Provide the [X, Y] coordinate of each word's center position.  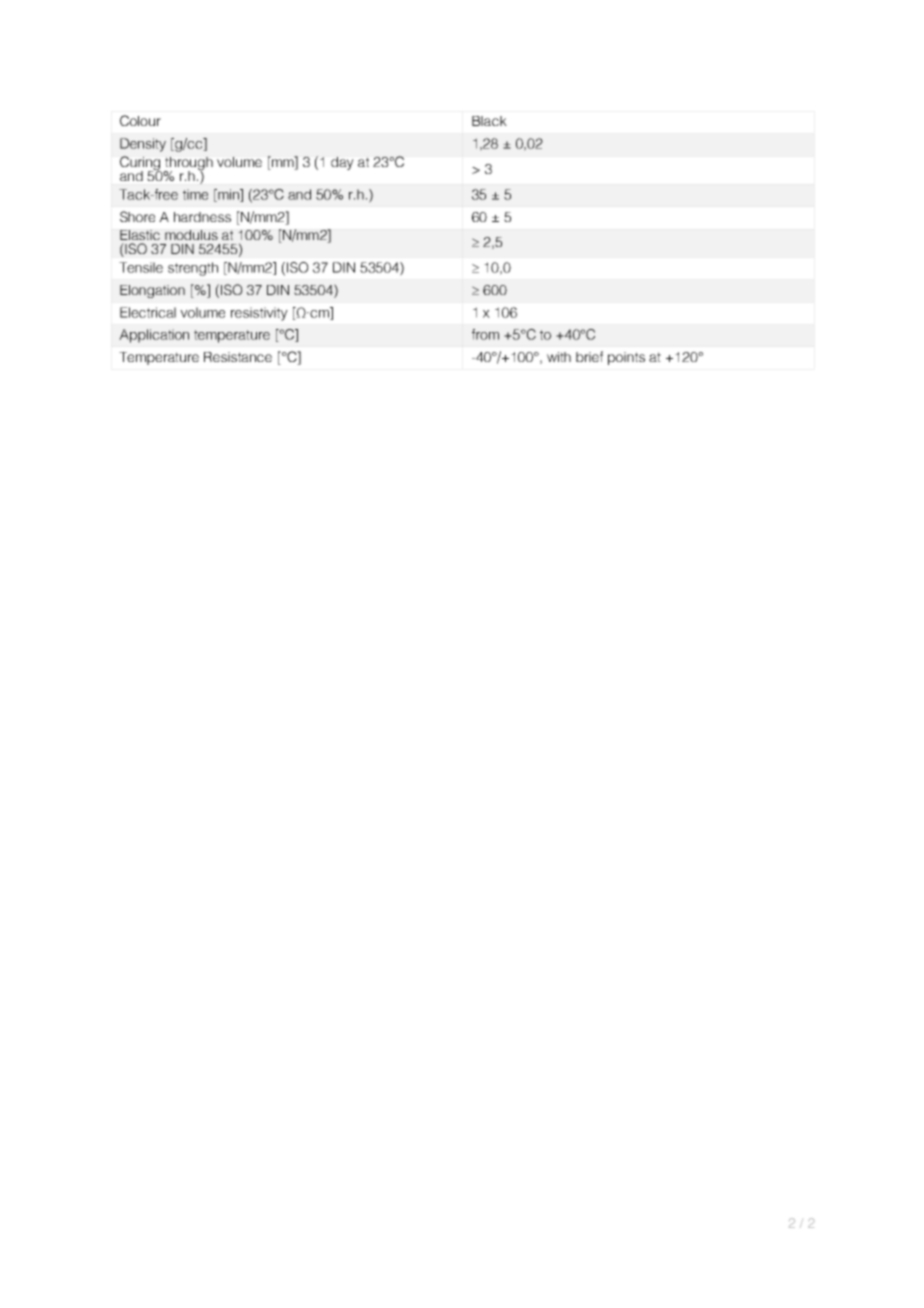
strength [193, 269]
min [229, 195]
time [195, 194]
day [342, 163]
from [485, 334]
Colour [140, 120]
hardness [202, 217]
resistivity [259, 314]
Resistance [238, 357]
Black [489, 121]
